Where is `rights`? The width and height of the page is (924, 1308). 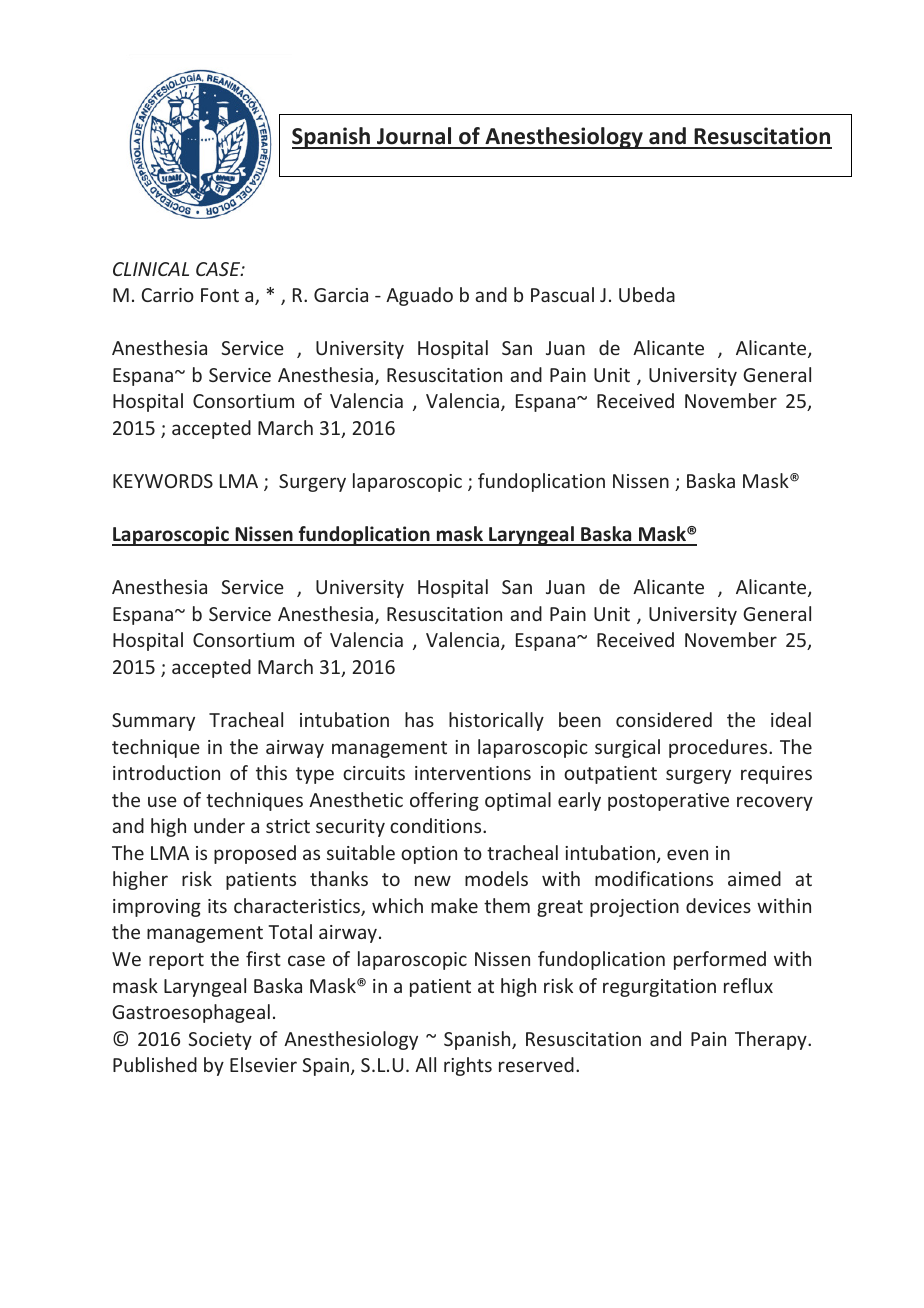
rights is located at coordinates (468, 1066).
